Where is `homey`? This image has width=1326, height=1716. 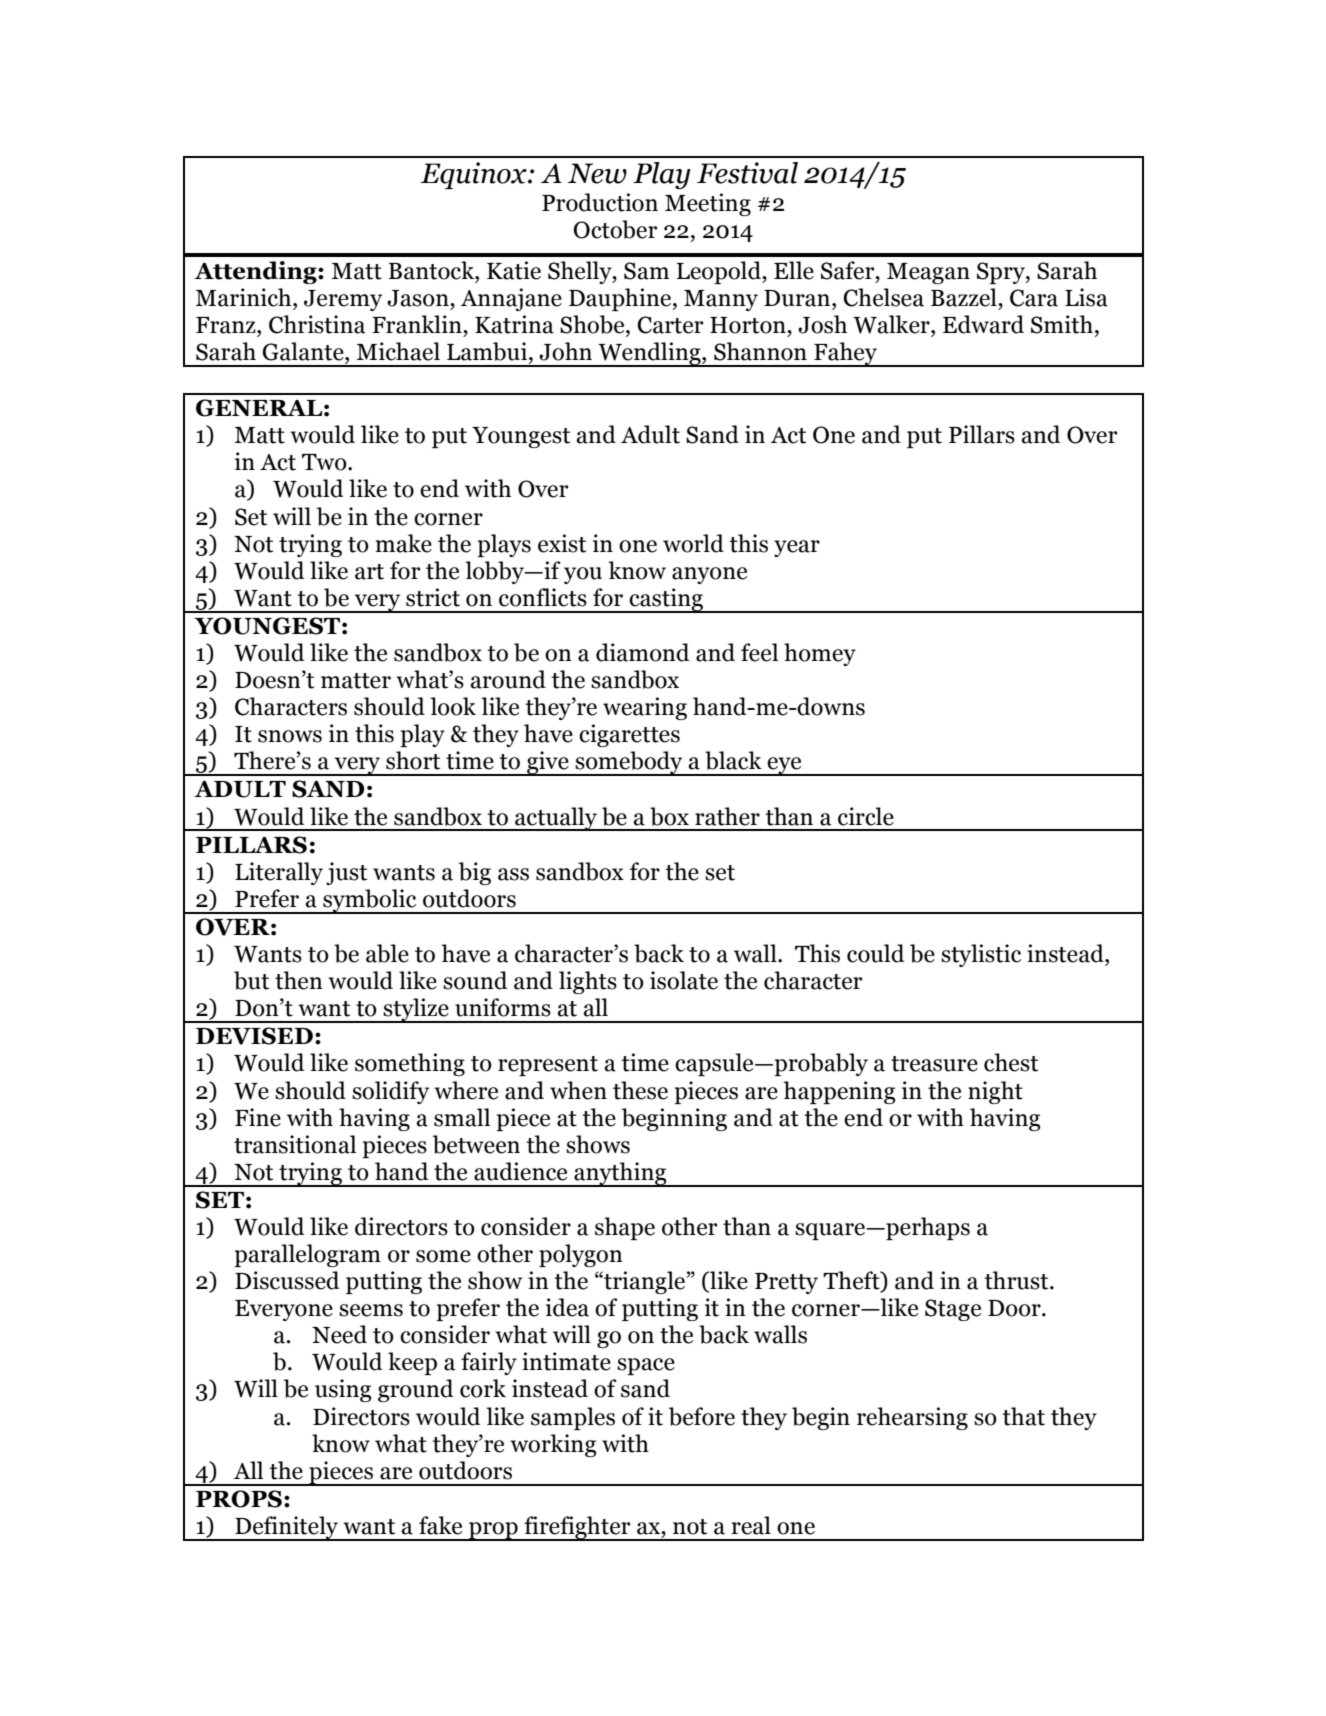 homey is located at coordinates (820, 654).
